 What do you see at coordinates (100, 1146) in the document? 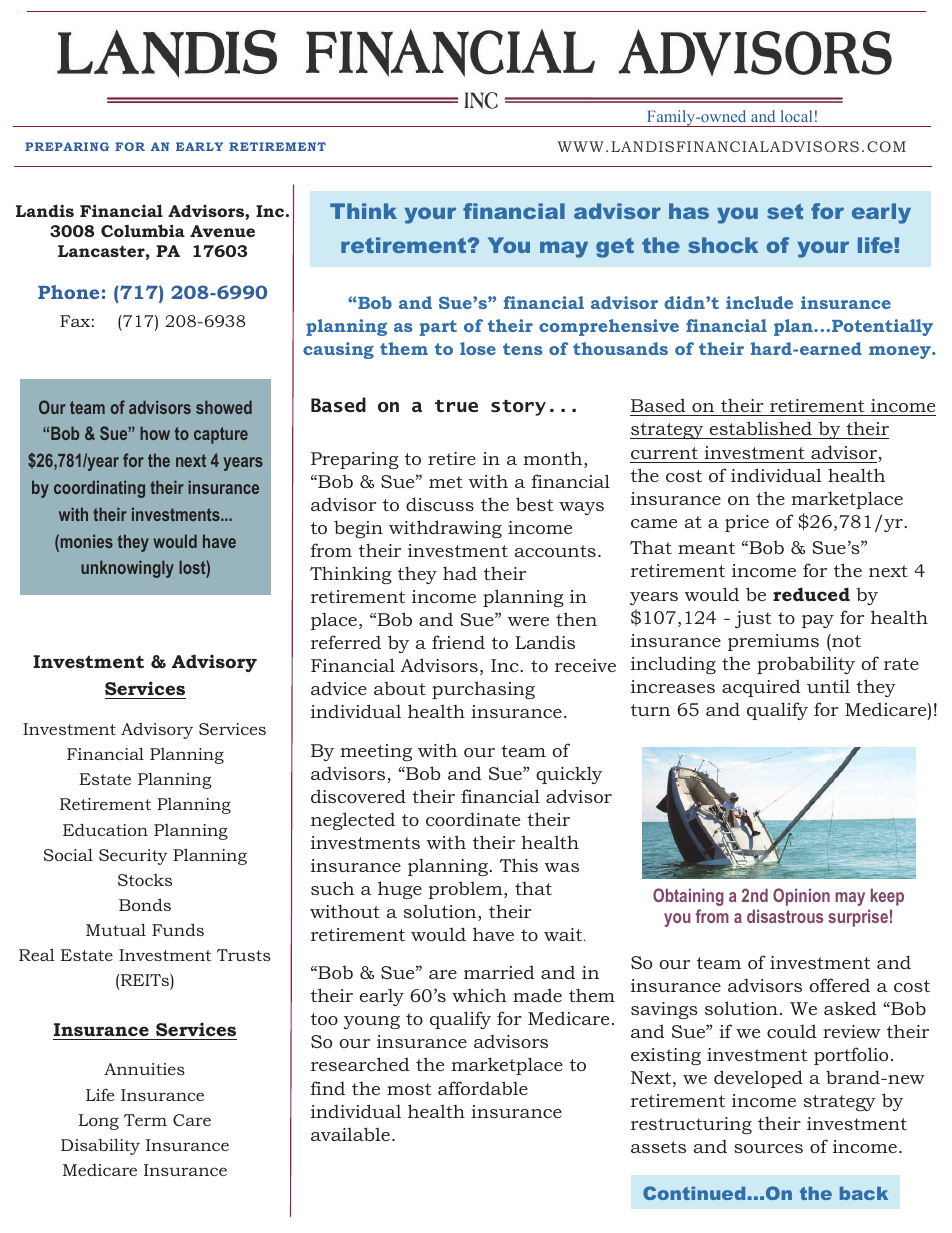
I see `Disability` at bounding box center [100, 1146].
